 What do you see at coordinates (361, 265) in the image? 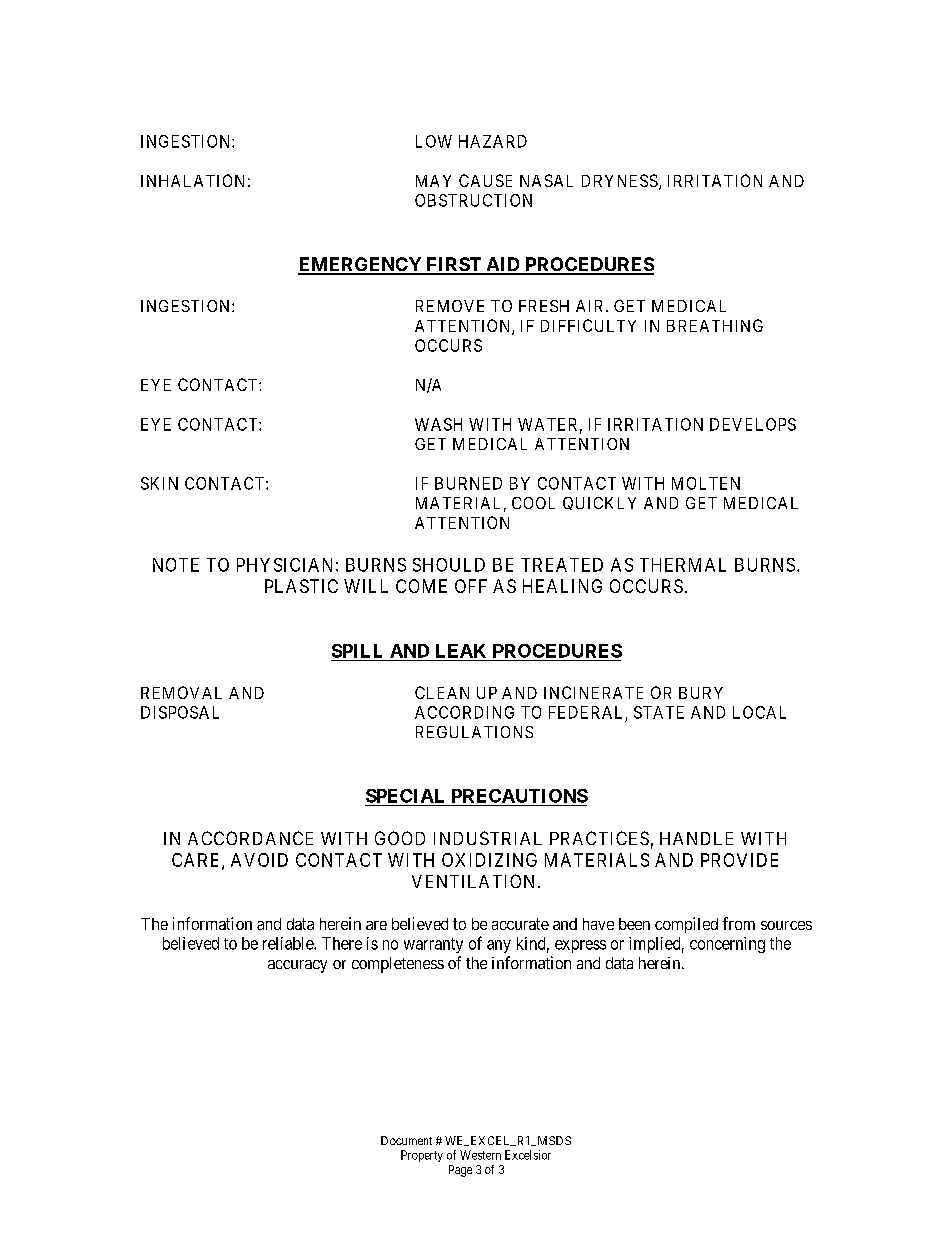
I see `EMERGENCY` at bounding box center [361, 265].
